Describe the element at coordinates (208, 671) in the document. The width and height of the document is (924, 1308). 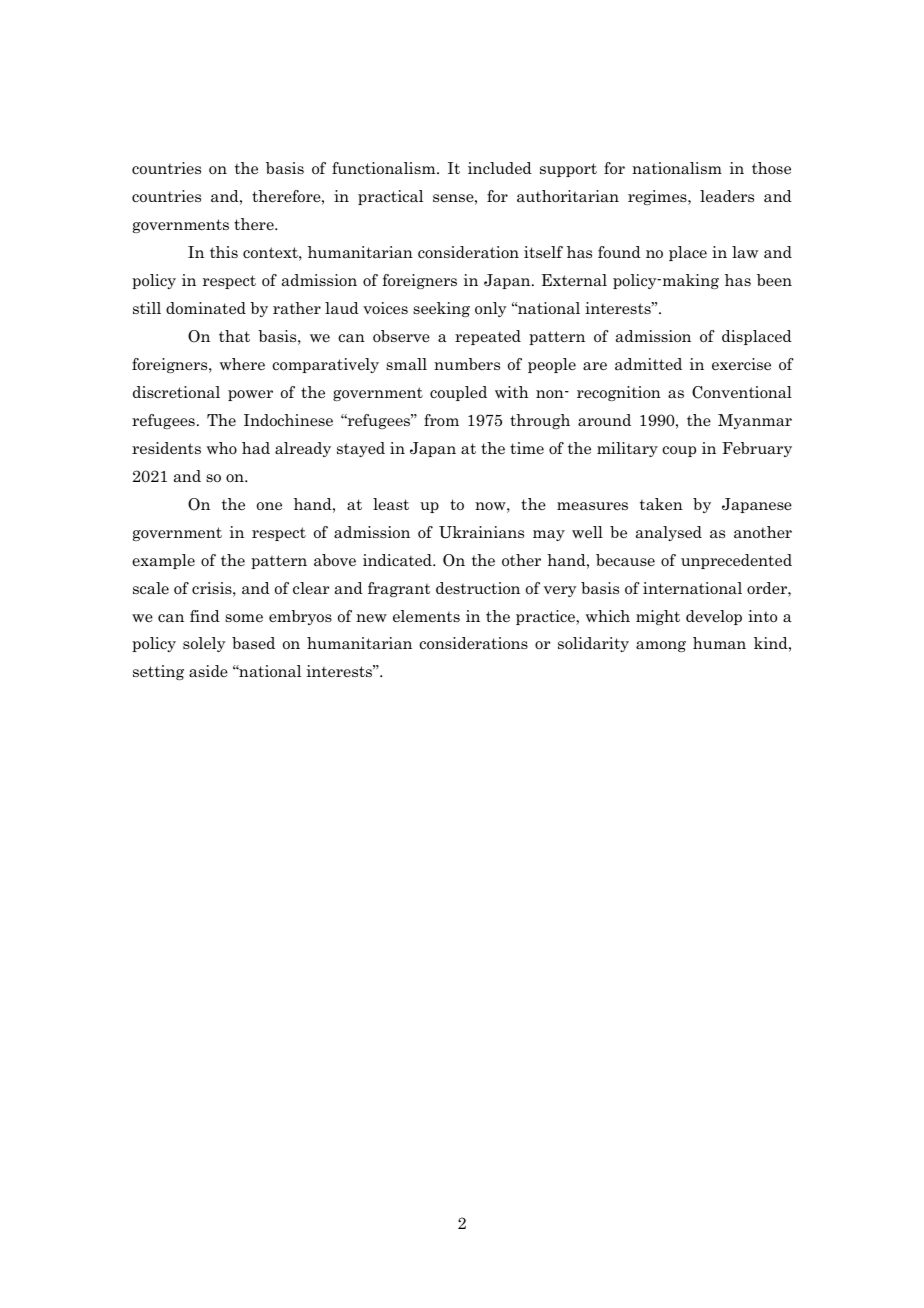
I see `aside` at that location.
